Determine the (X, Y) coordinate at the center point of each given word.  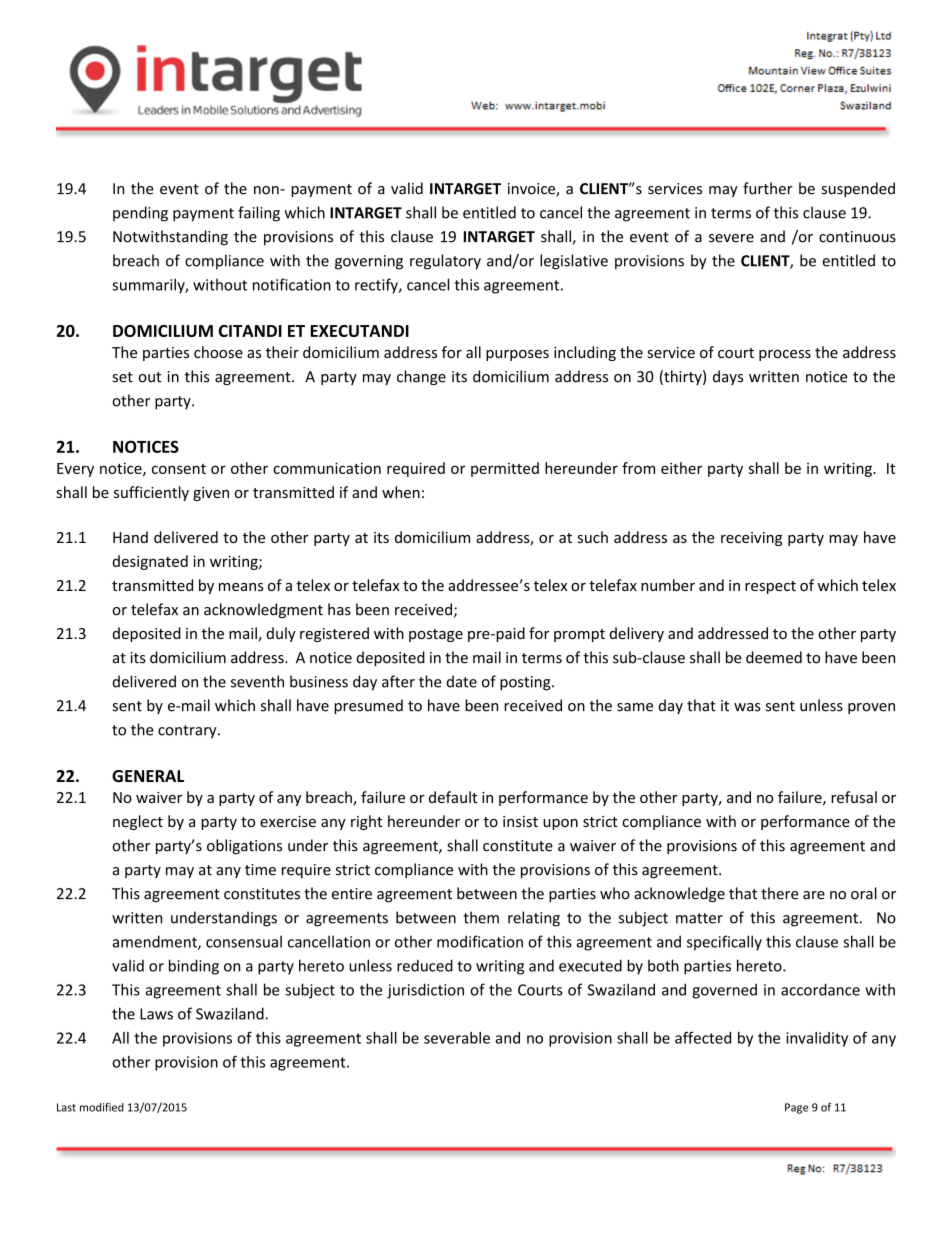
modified (102, 1107)
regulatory (445, 262)
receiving (751, 539)
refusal (854, 797)
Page (797, 1108)
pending (140, 214)
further (768, 188)
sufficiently (151, 493)
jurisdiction (425, 991)
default (453, 797)
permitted (505, 469)
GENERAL (148, 776)
